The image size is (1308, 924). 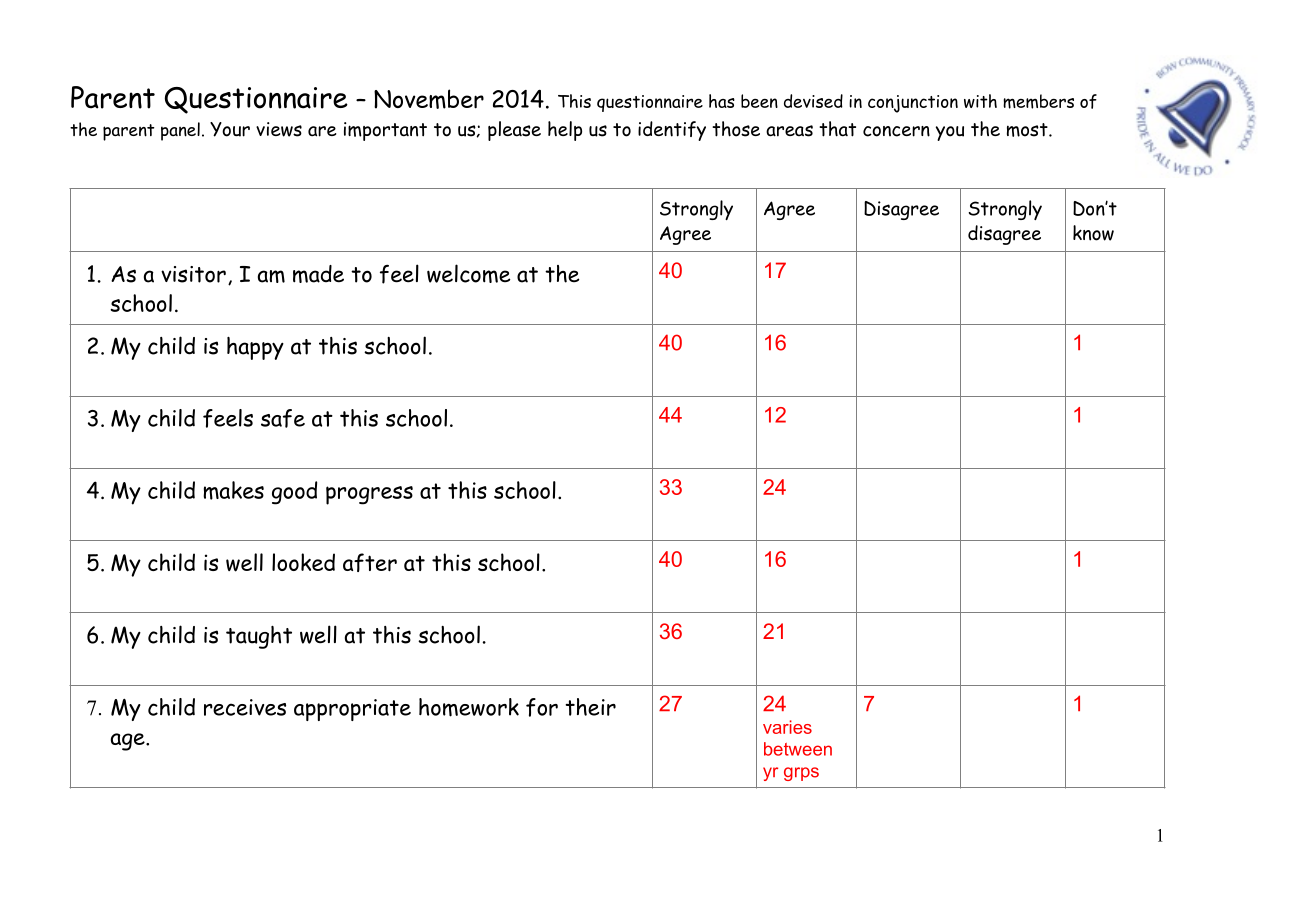 What do you see at coordinates (980, 101) in the screenshot?
I see `with` at bounding box center [980, 101].
